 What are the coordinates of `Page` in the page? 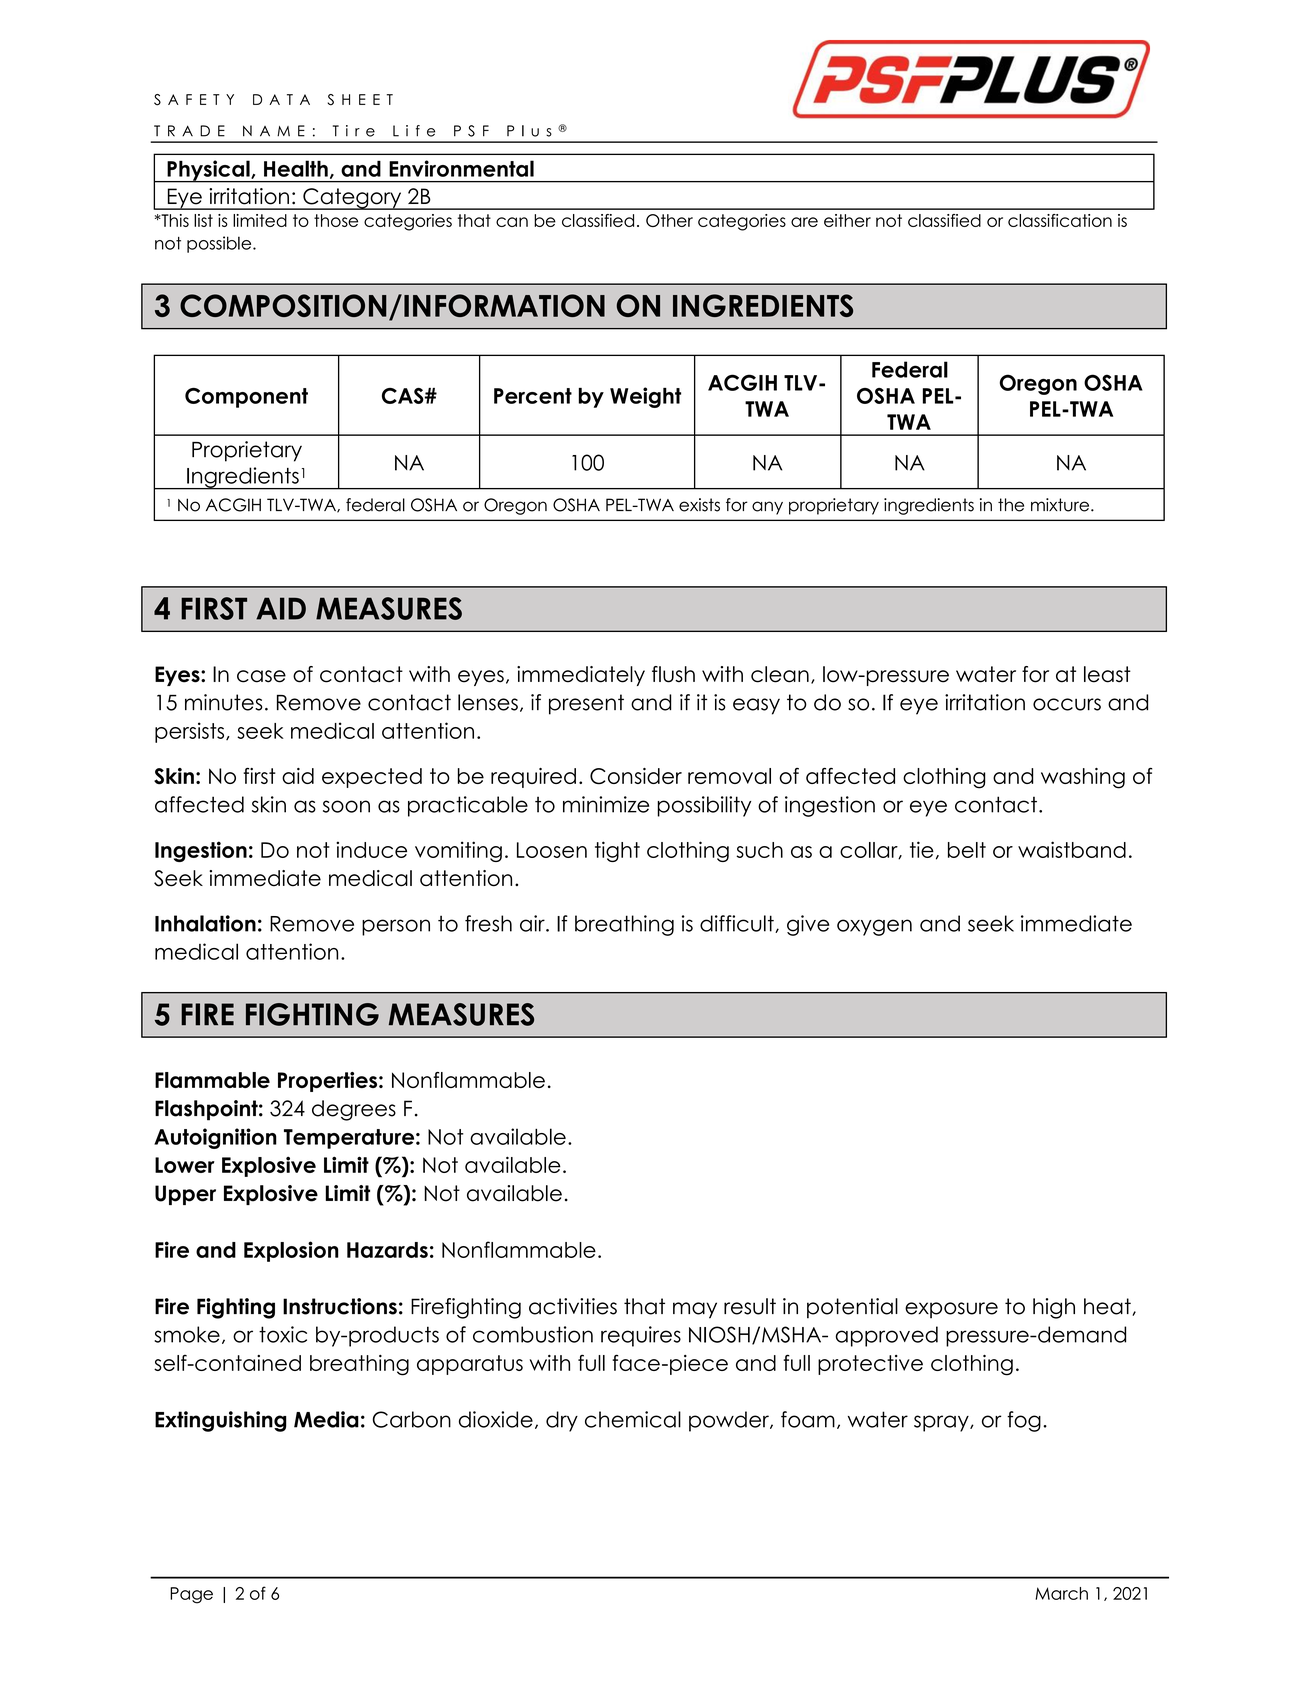 It's located at (191, 1595).
